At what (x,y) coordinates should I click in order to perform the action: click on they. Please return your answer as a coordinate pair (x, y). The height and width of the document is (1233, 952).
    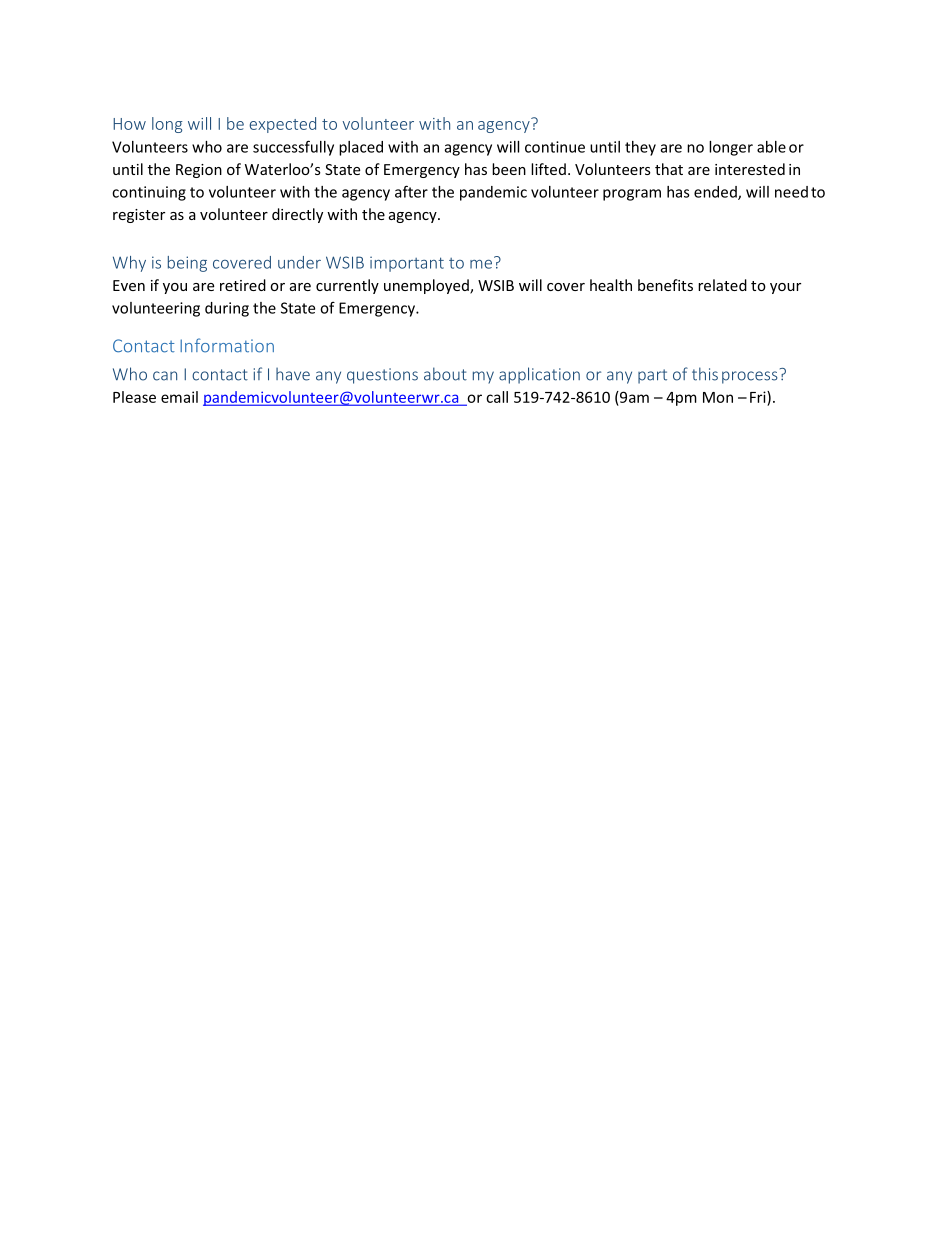
    Looking at the image, I should click on (640, 148).
